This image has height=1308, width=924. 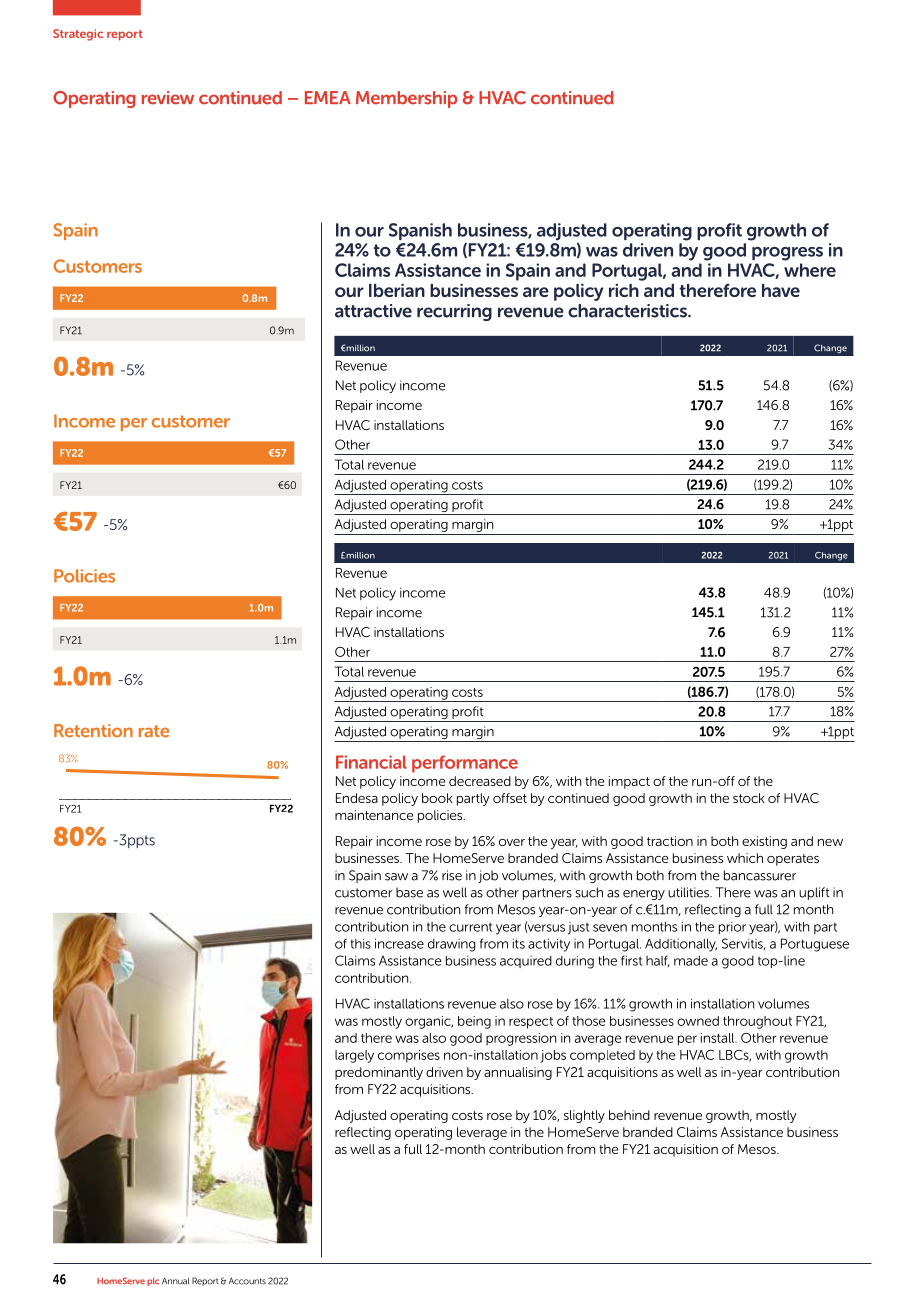 I want to click on review, so click(x=168, y=98).
